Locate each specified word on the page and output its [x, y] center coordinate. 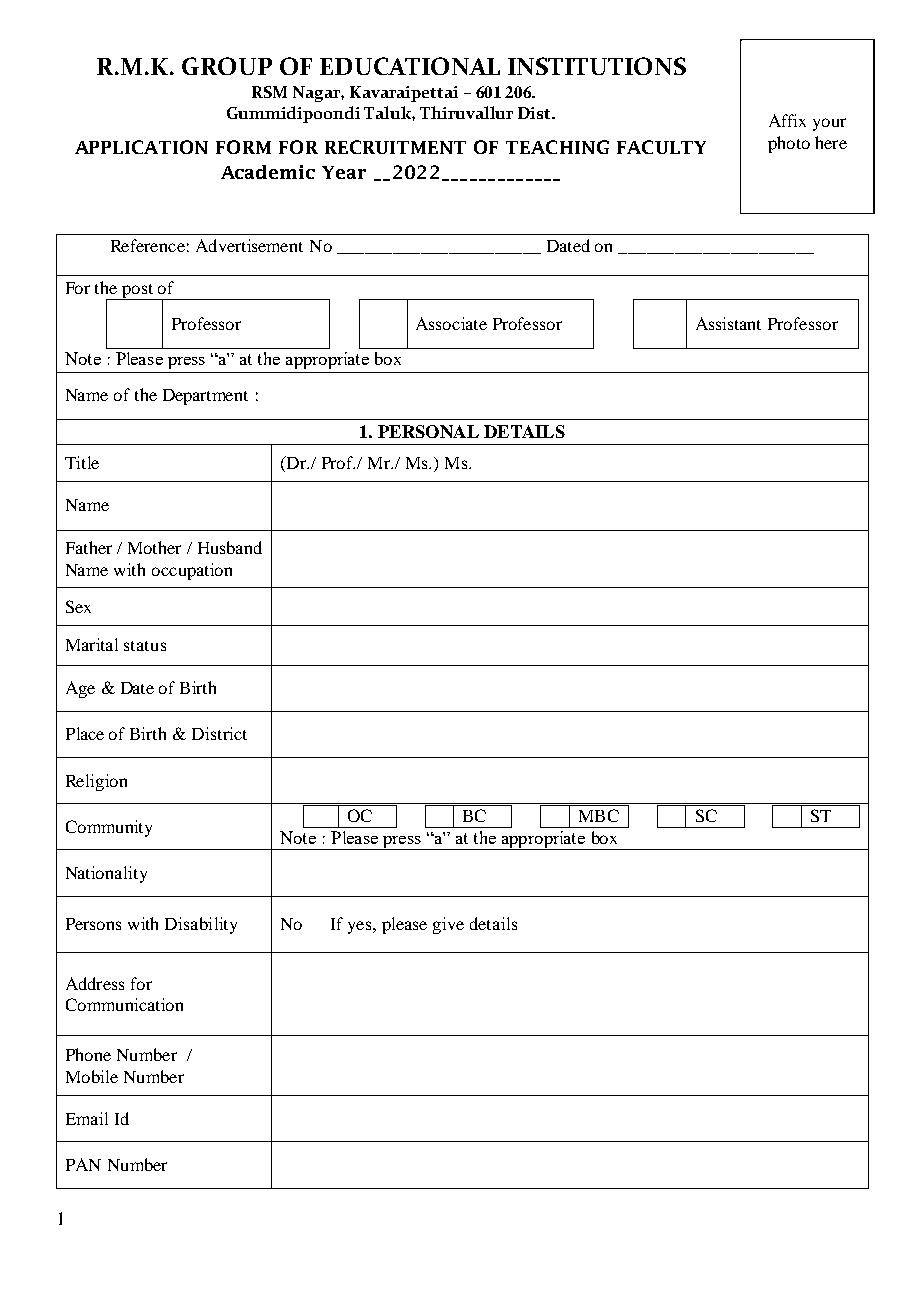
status [145, 646]
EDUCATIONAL [410, 66]
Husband [230, 547]
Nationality [106, 874]
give [448, 925]
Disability [201, 925]
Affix [787, 120]
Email [87, 1118]
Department [205, 397]
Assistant [728, 323]
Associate [451, 323]
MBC [599, 815]
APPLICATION [141, 147]
